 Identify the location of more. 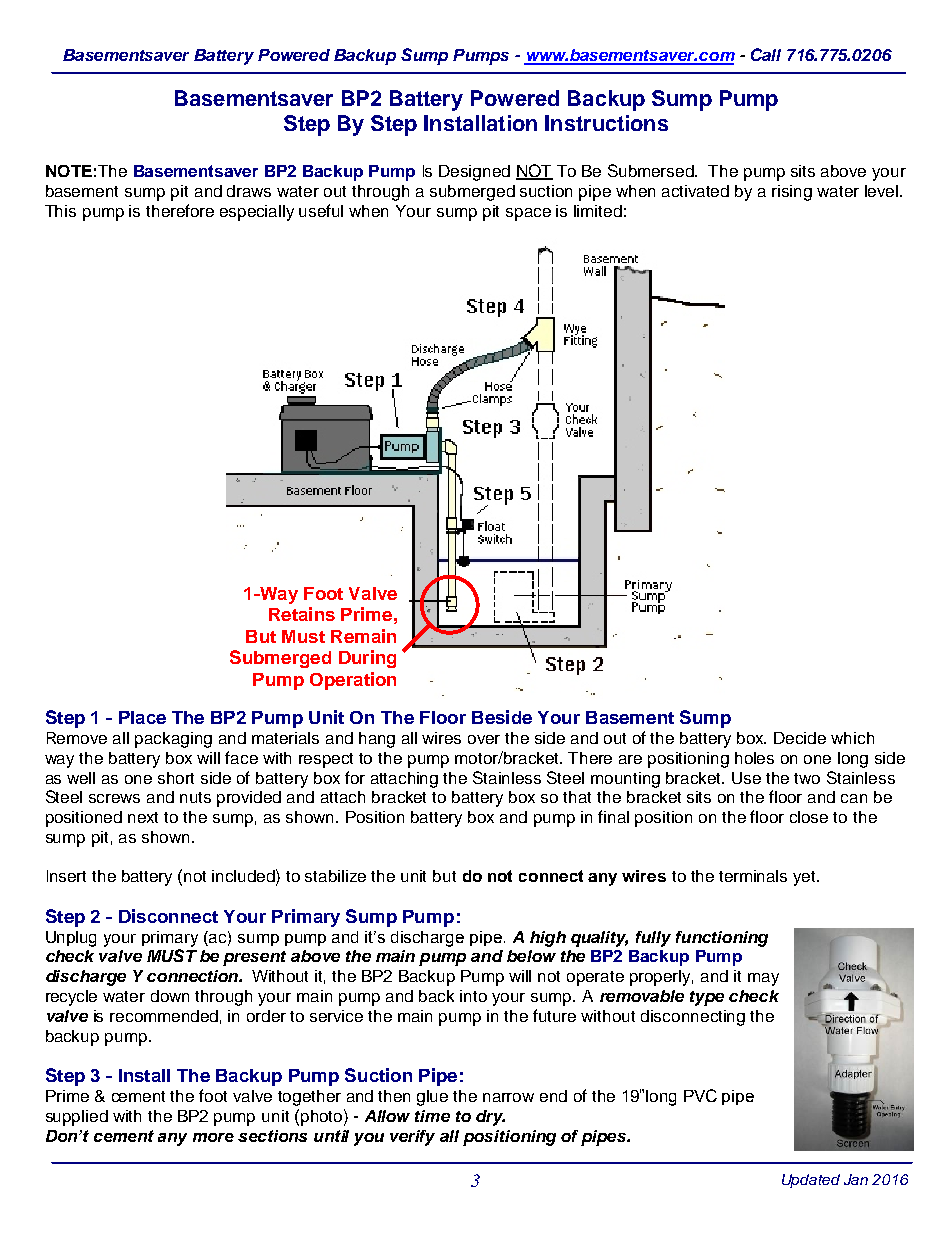
(213, 1137).
